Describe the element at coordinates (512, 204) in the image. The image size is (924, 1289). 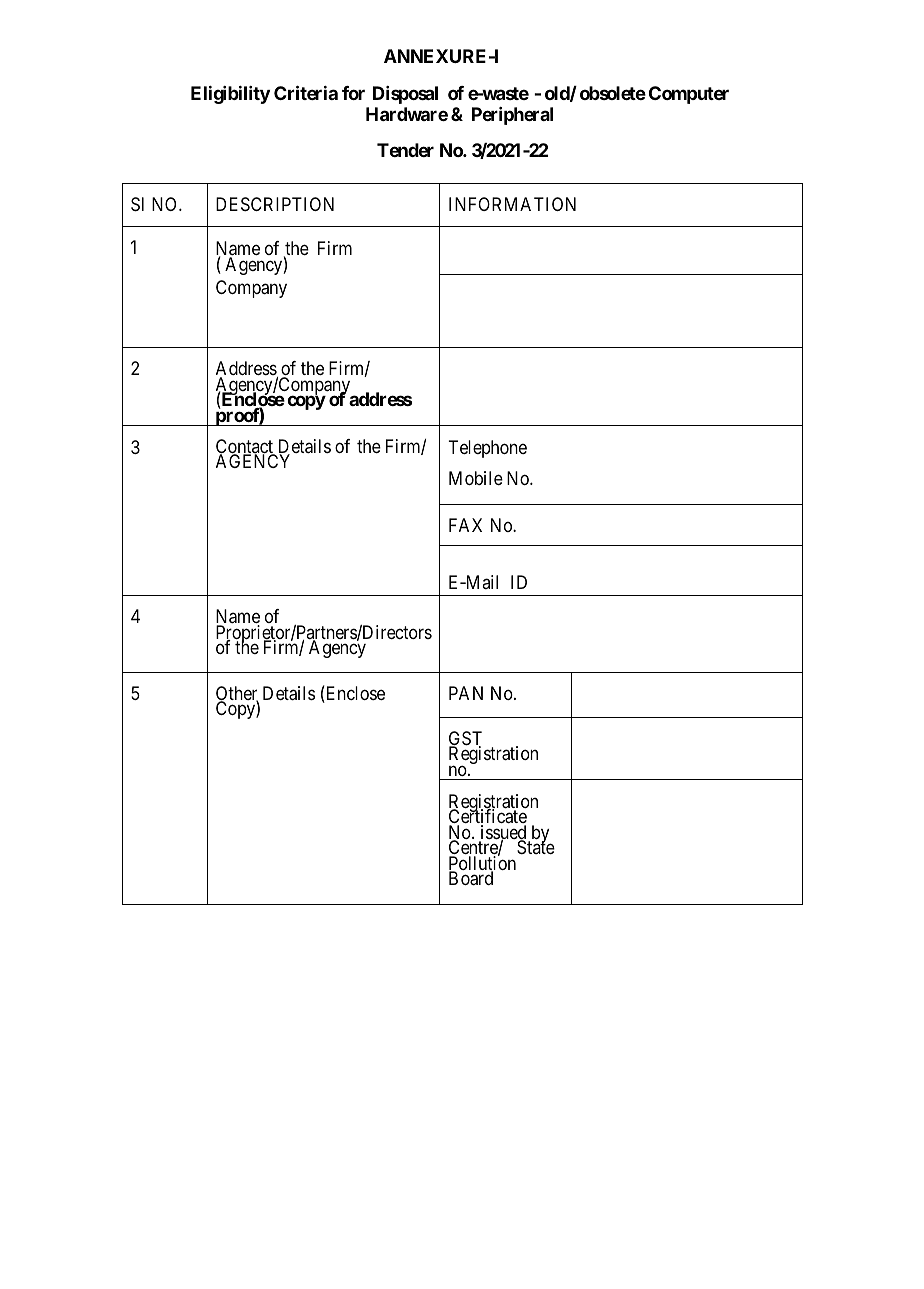
I see `INFORMATION` at that location.
